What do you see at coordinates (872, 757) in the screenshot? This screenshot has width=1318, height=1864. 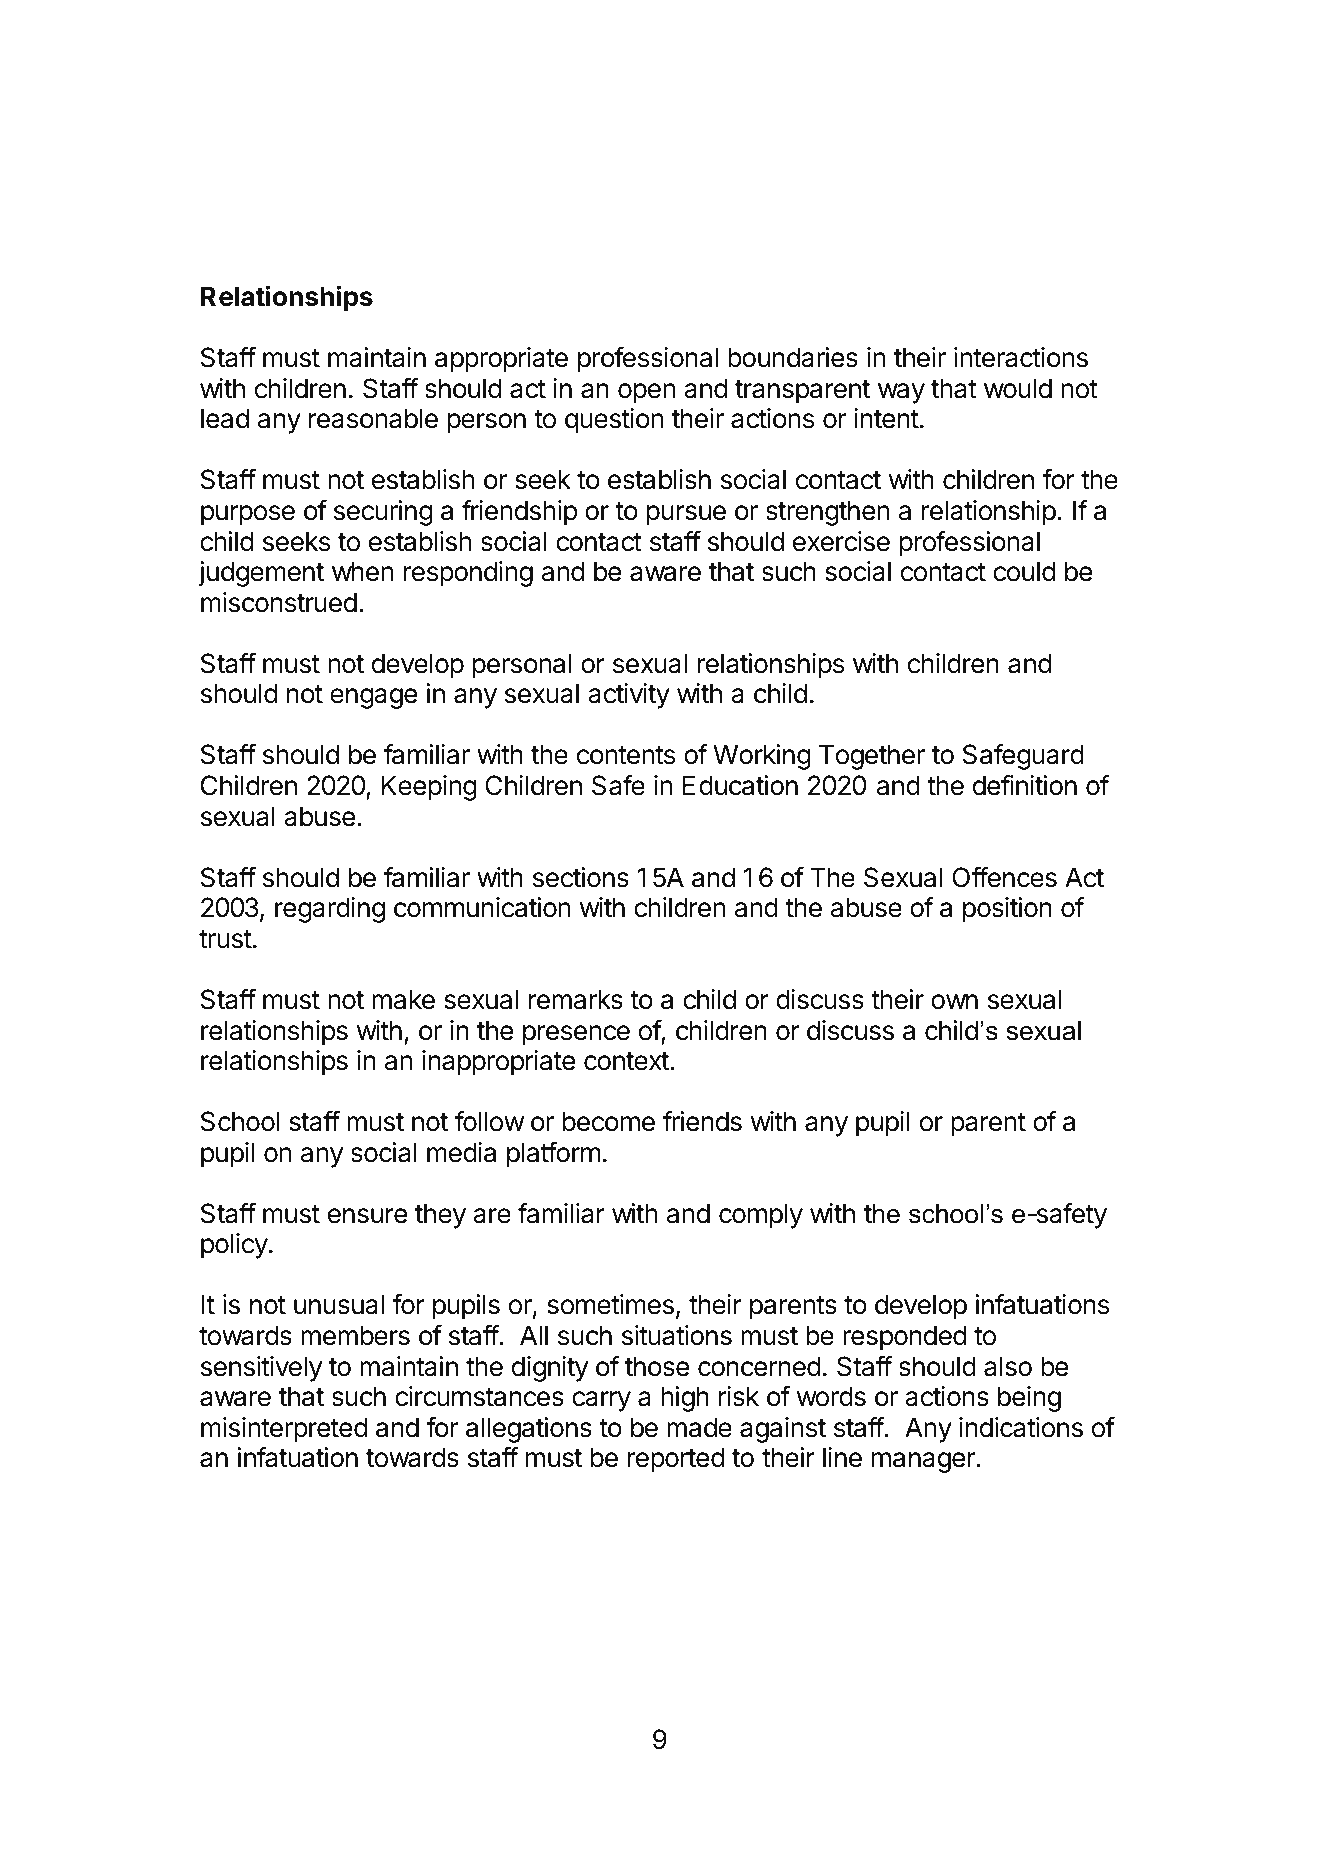 I see `Together` at bounding box center [872, 757].
